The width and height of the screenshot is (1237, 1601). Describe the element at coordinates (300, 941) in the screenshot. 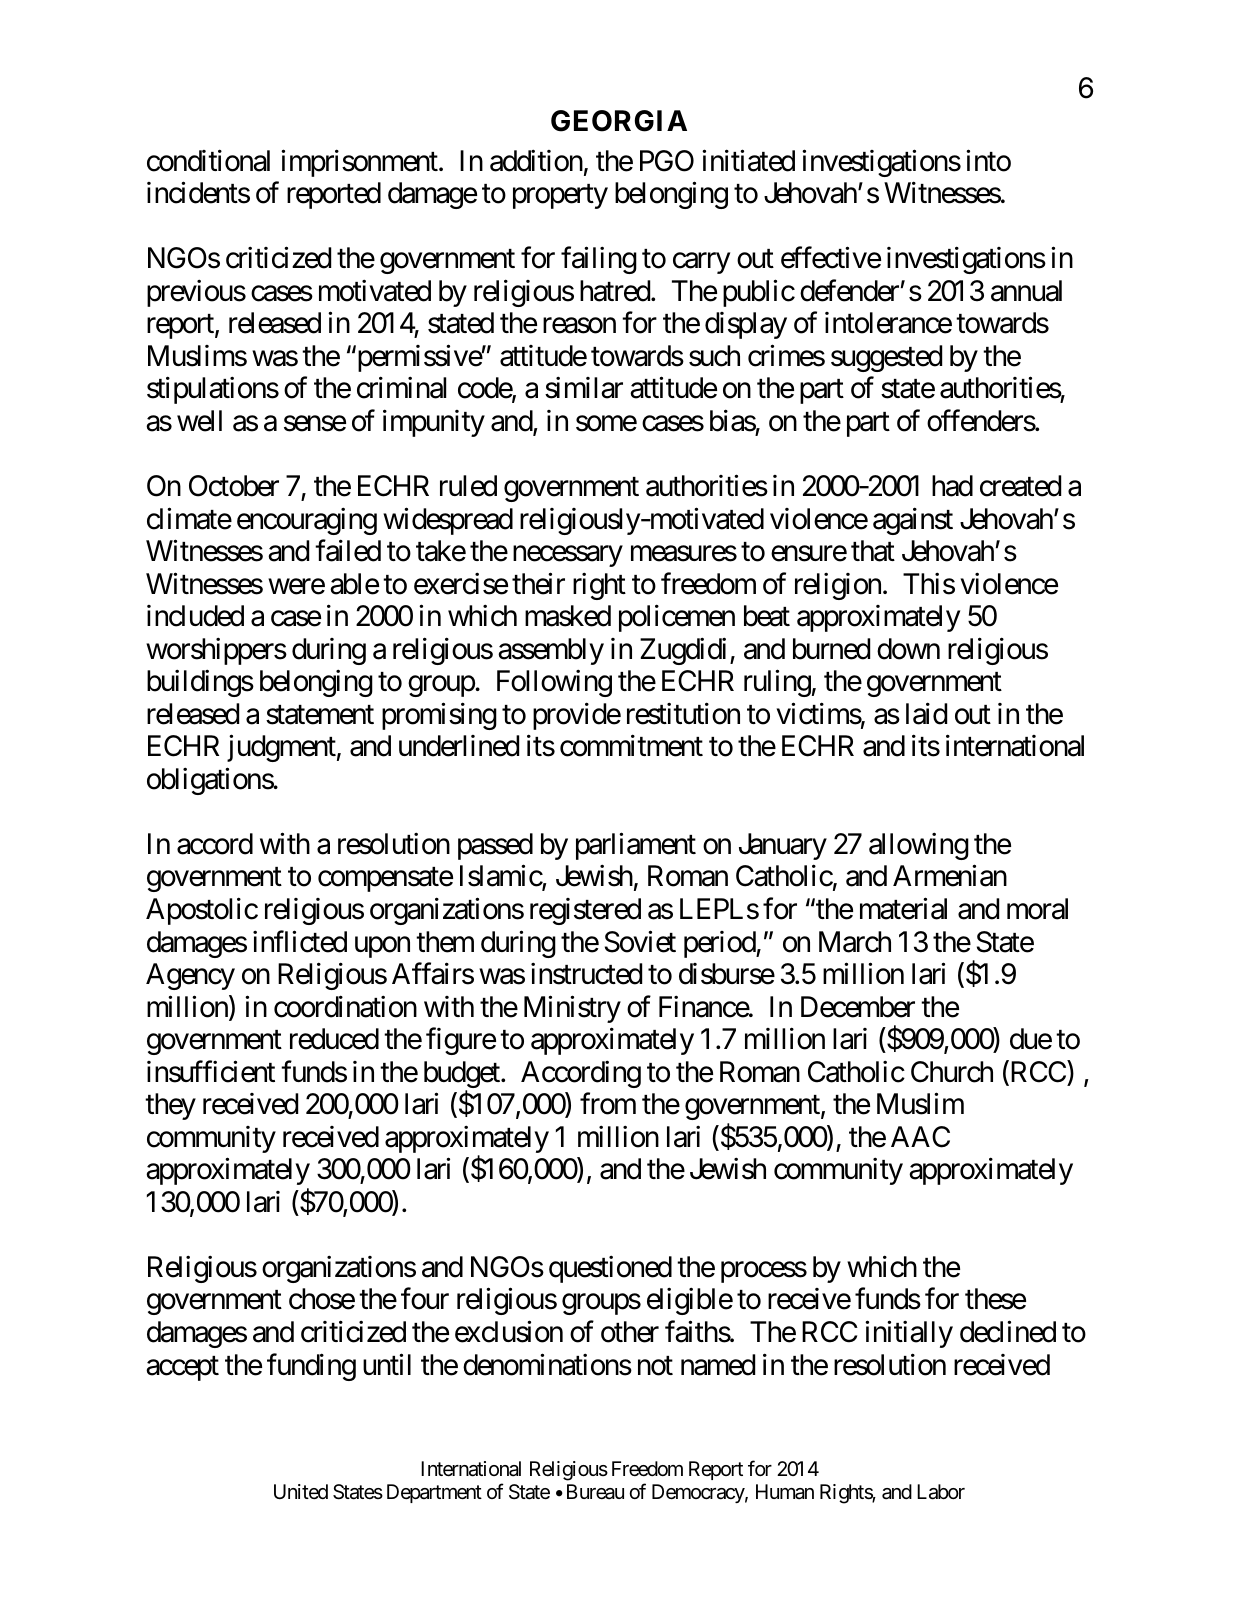

I see `inflicted` at that location.
